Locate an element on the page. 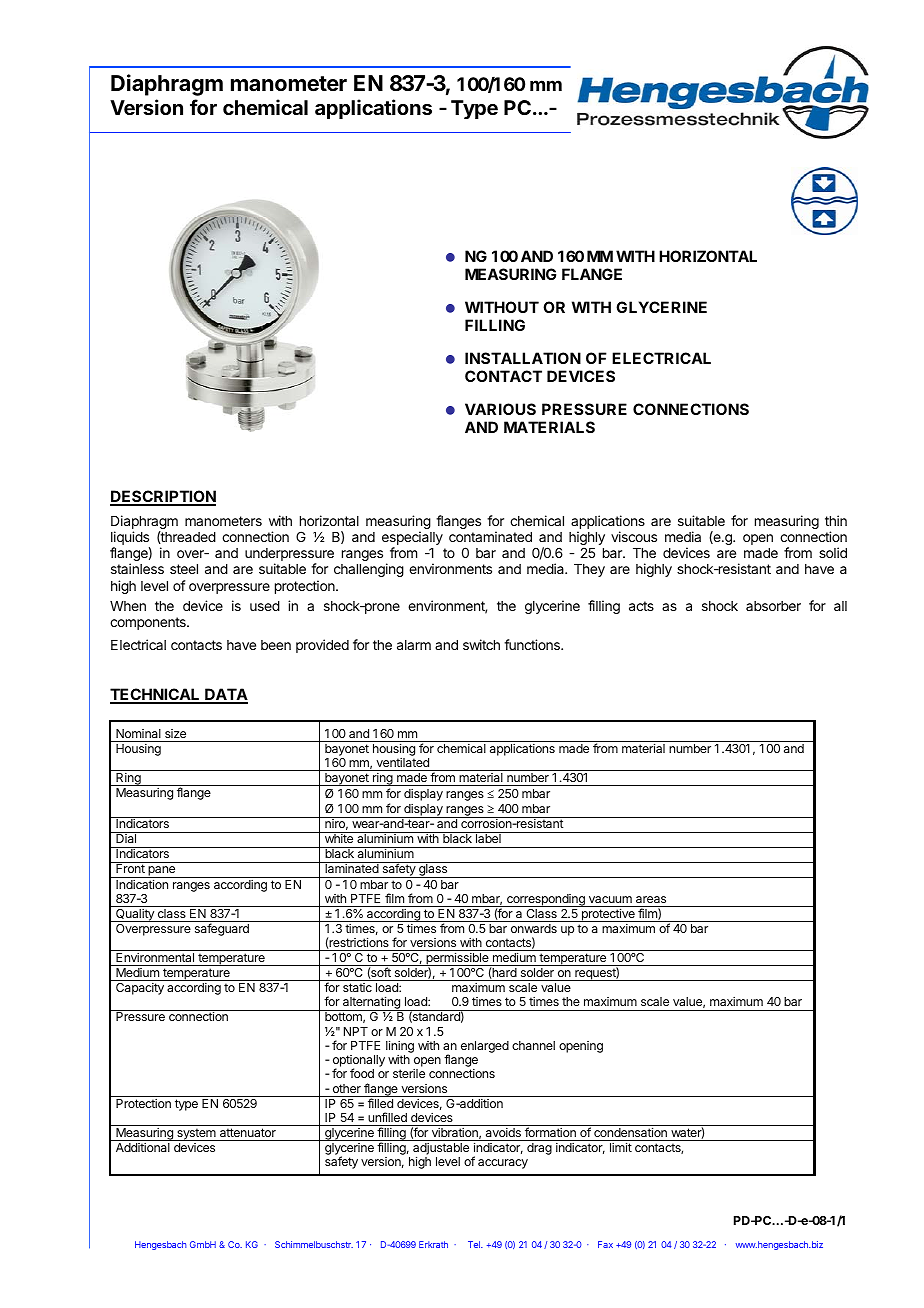  size is located at coordinates (175, 733).
